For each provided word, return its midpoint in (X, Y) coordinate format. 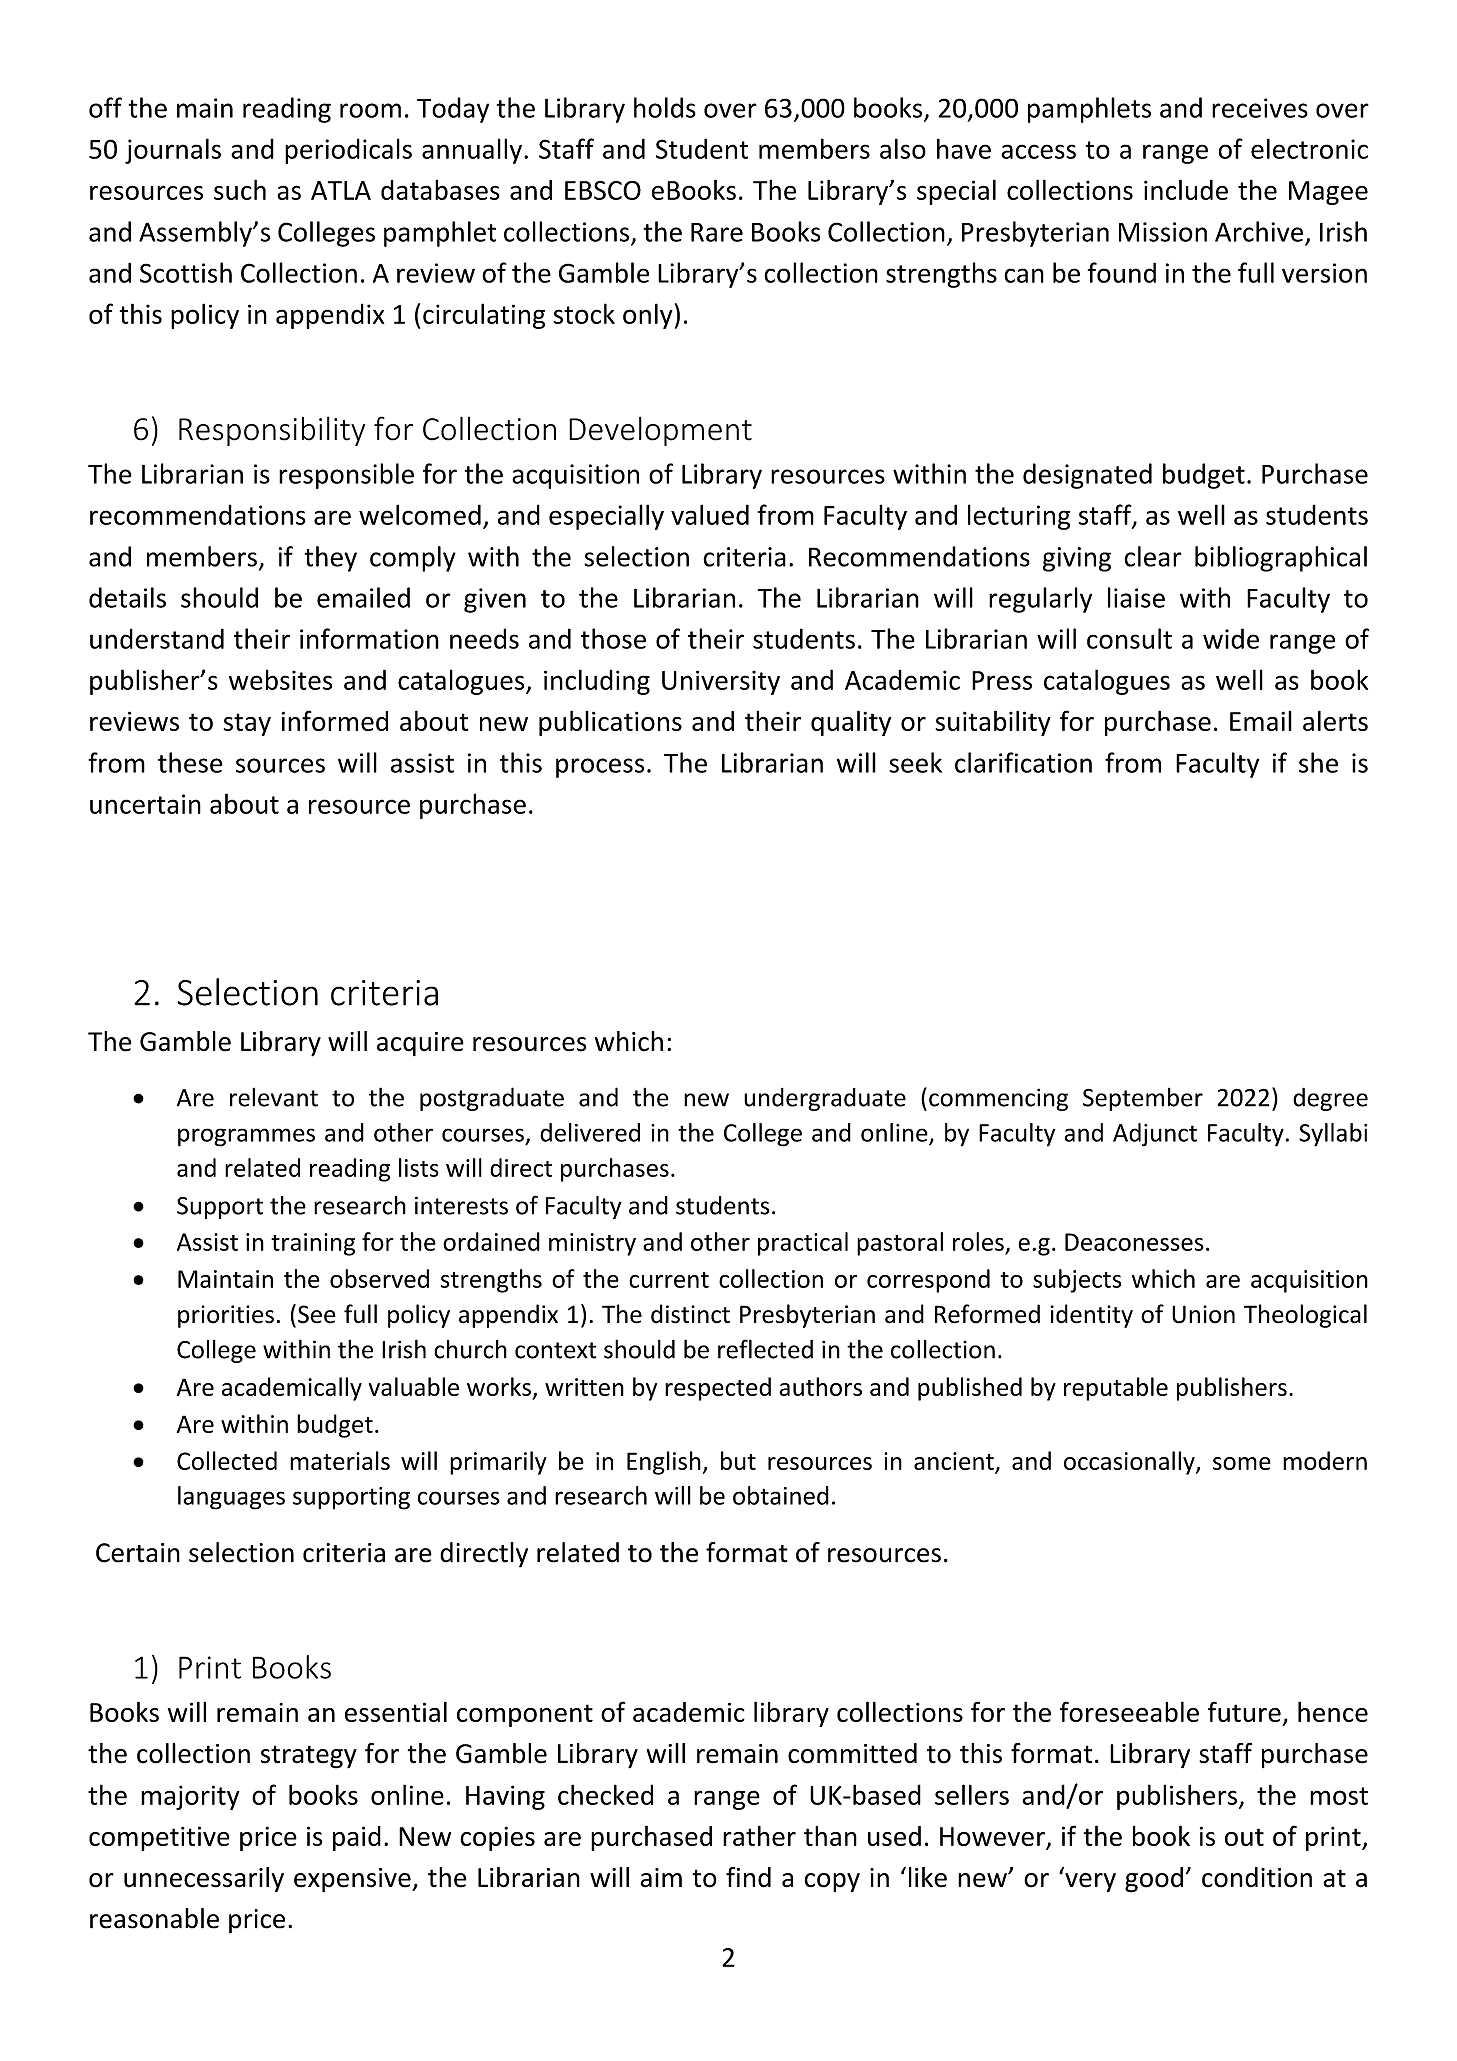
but (738, 1460)
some (1242, 1463)
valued (710, 514)
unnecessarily (204, 1879)
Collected (227, 1460)
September (1143, 1099)
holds (665, 107)
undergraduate (825, 1099)
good (1154, 1880)
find (748, 1877)
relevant (274, 1097)
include (1186, 189)
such (240, 189)
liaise (1136, 597)
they (330, 559)
